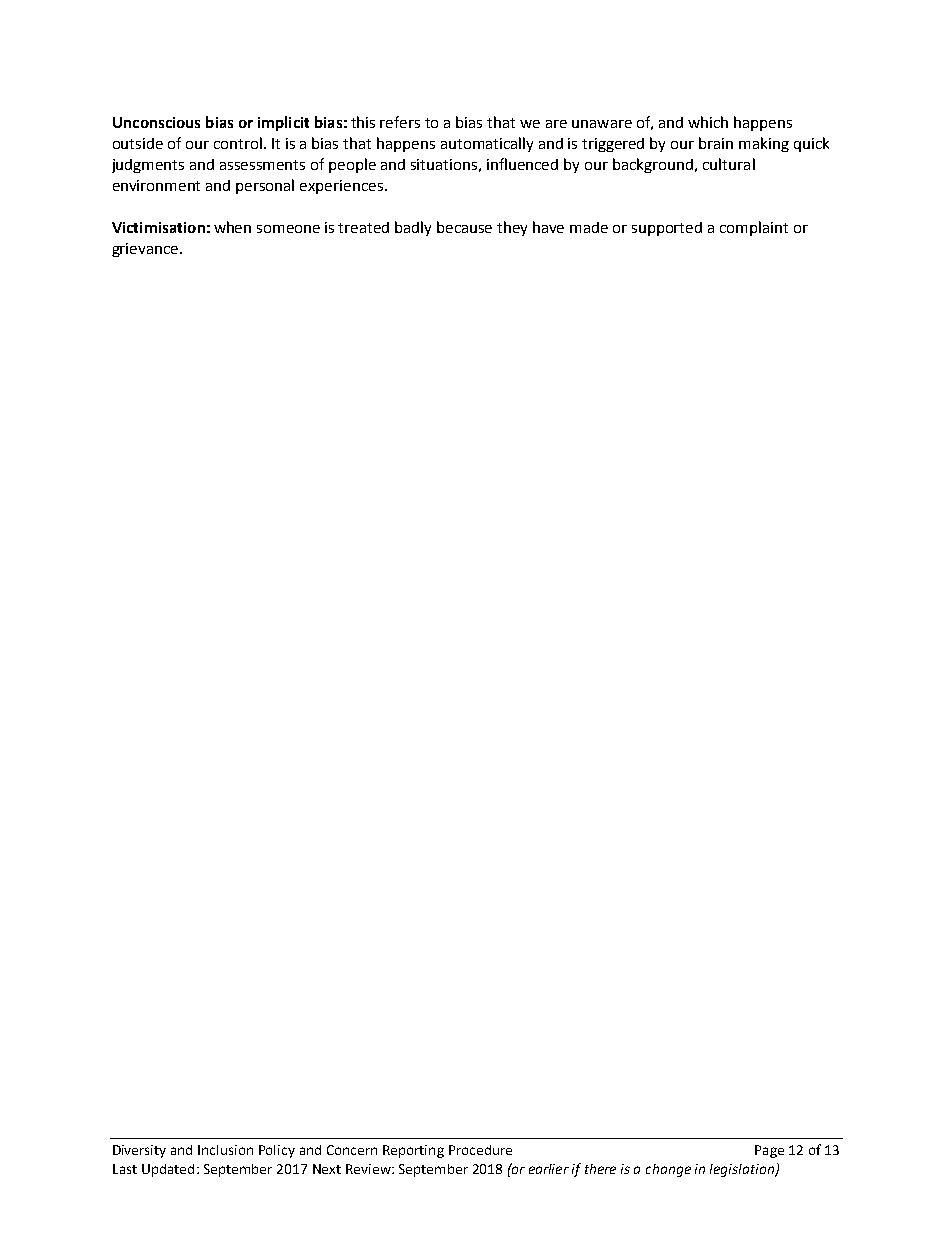 The height and width of the document is (1233, 952). What do you see at coordinates (413, 1151) in the document?
I see `Reporting` at bounding box center [413, 1151].
